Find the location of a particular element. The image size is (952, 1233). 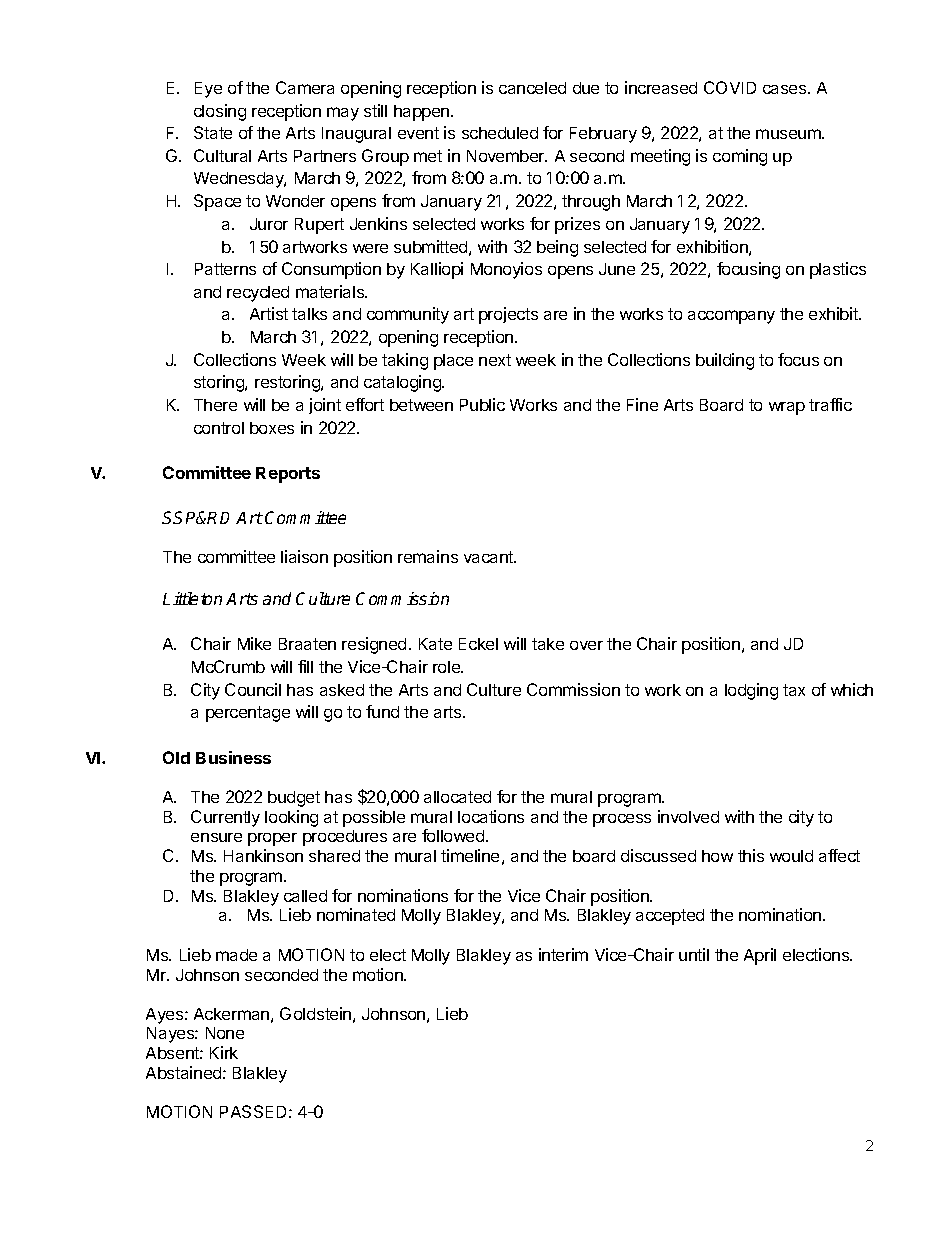

scheduled is located at coordinates (500, 133).
